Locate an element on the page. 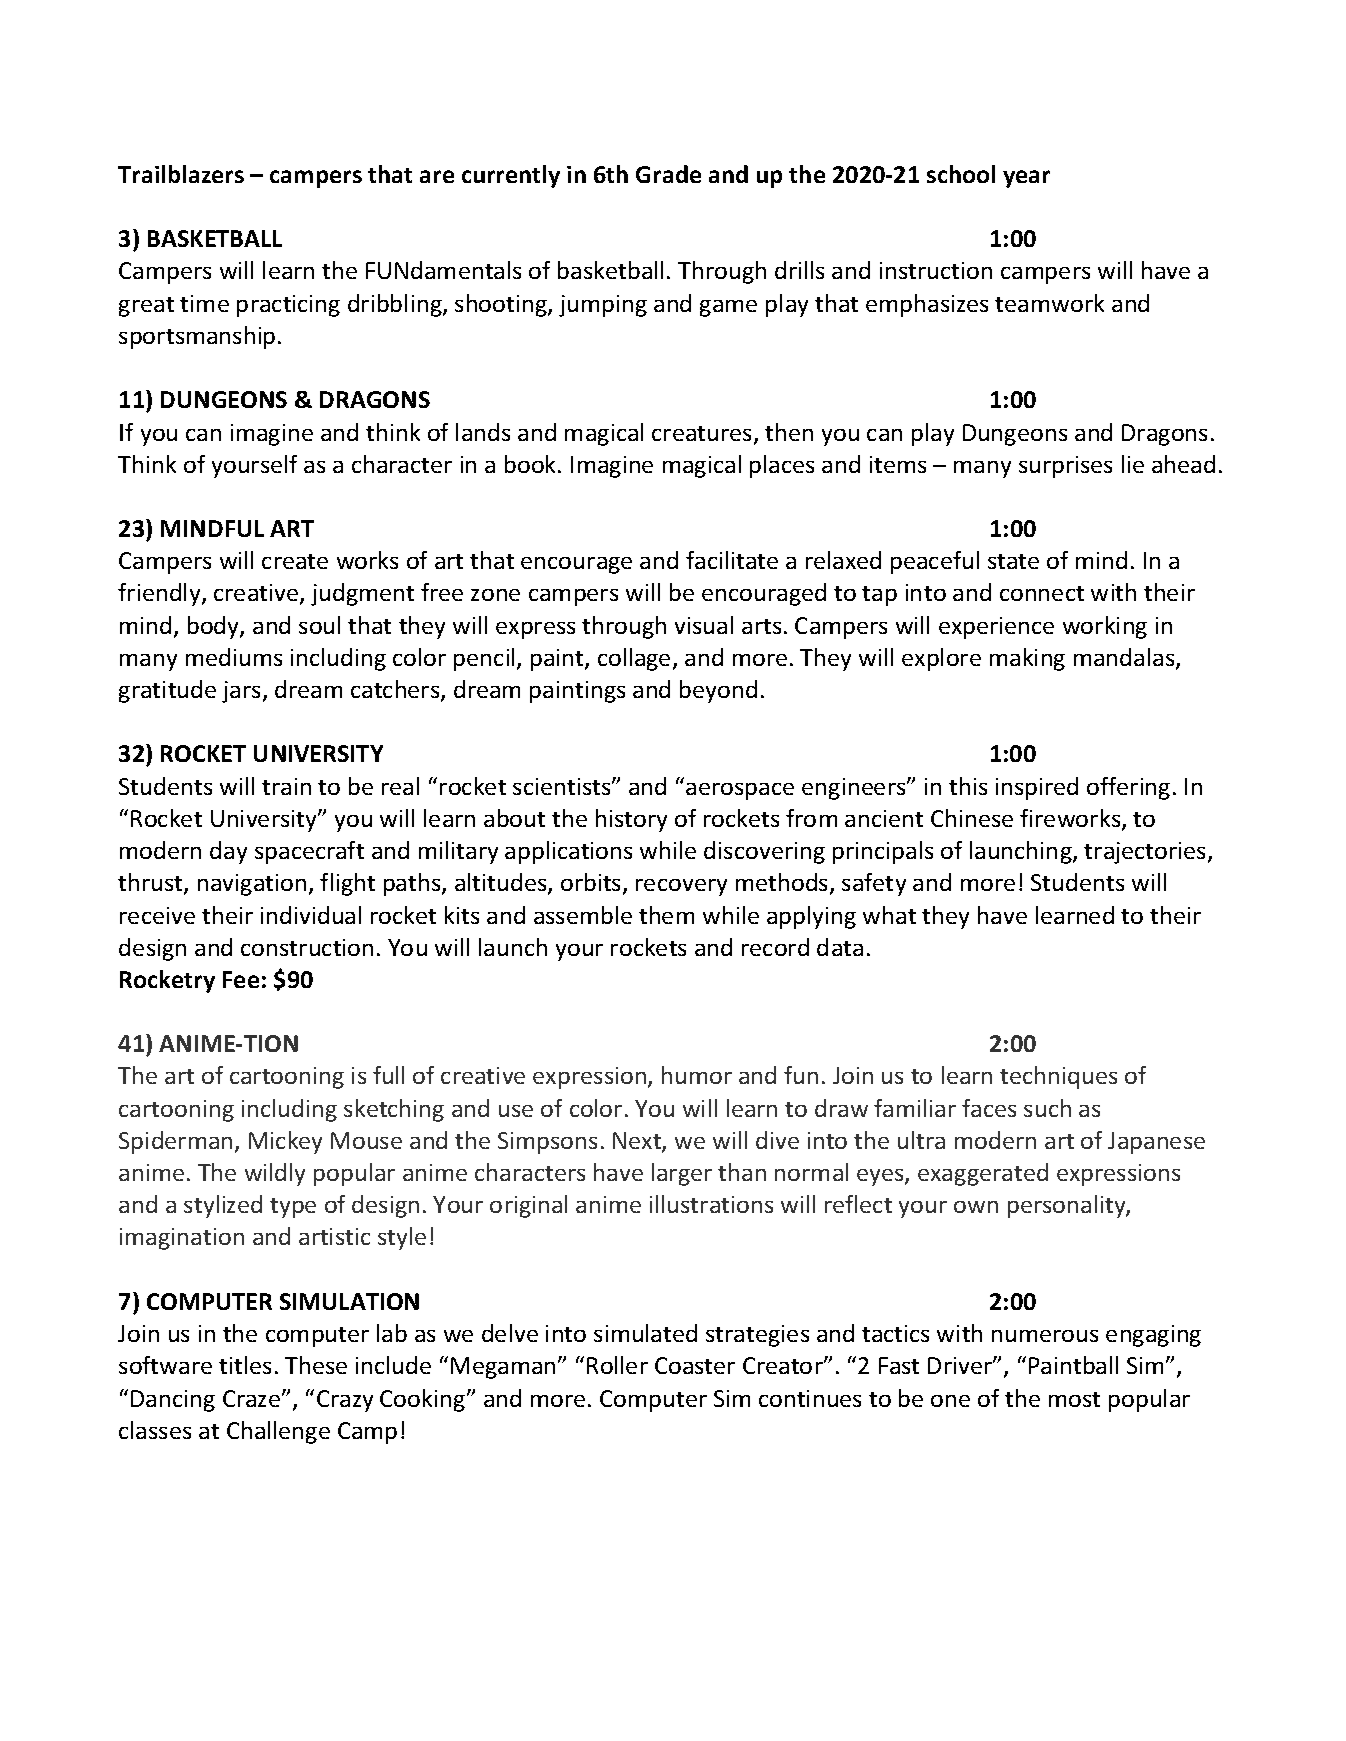  making is located at coordinates (1027, 659).
